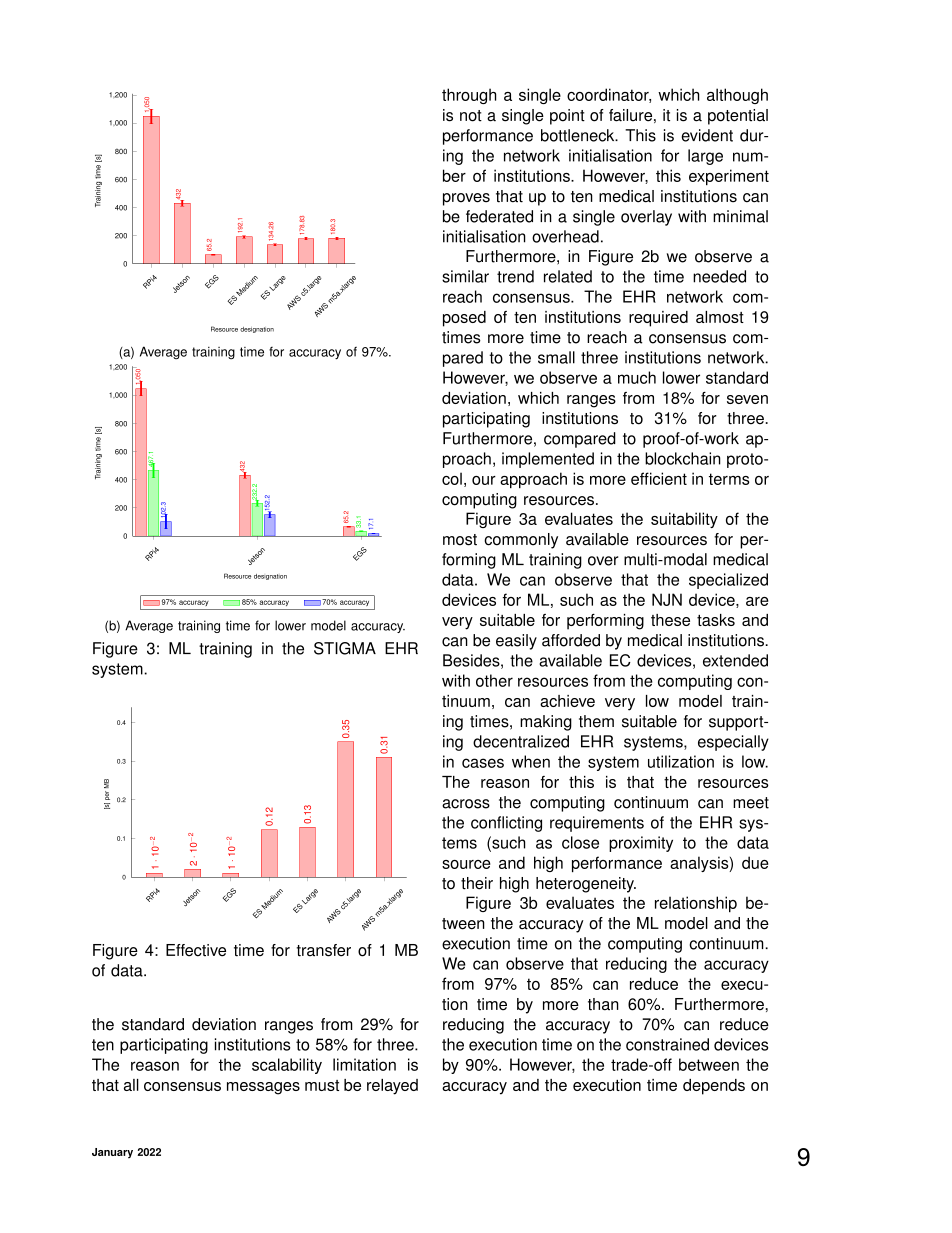  I want to click on STIGMA, so click(345, 648).
